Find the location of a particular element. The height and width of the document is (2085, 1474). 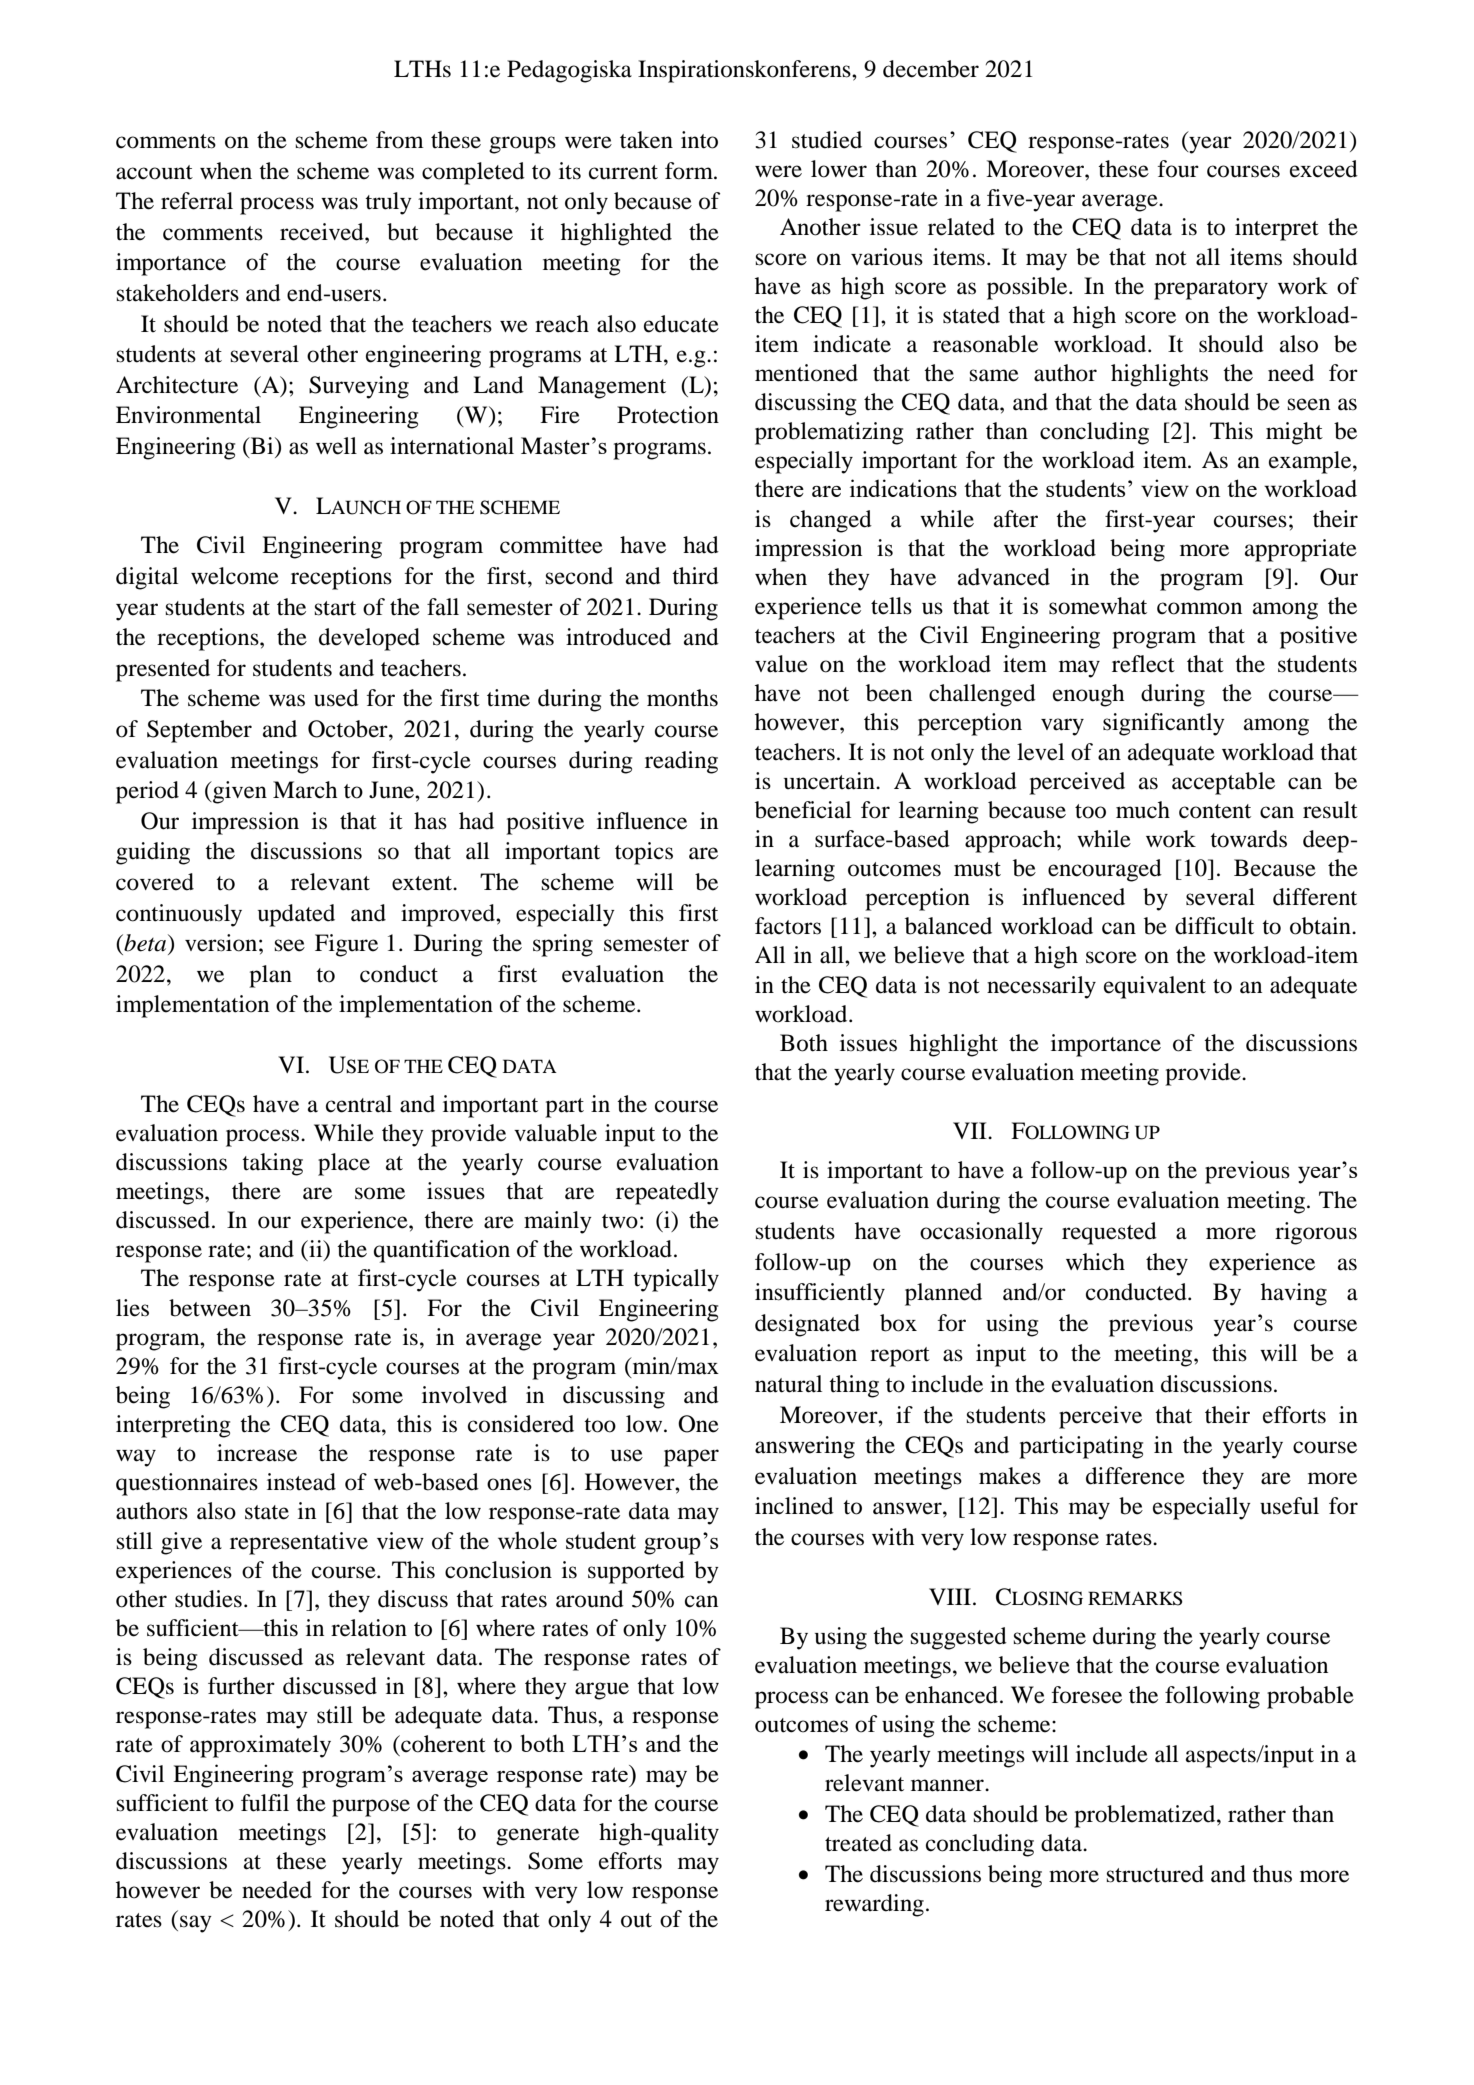

fulfil is located at coordinates (265, 1803).
